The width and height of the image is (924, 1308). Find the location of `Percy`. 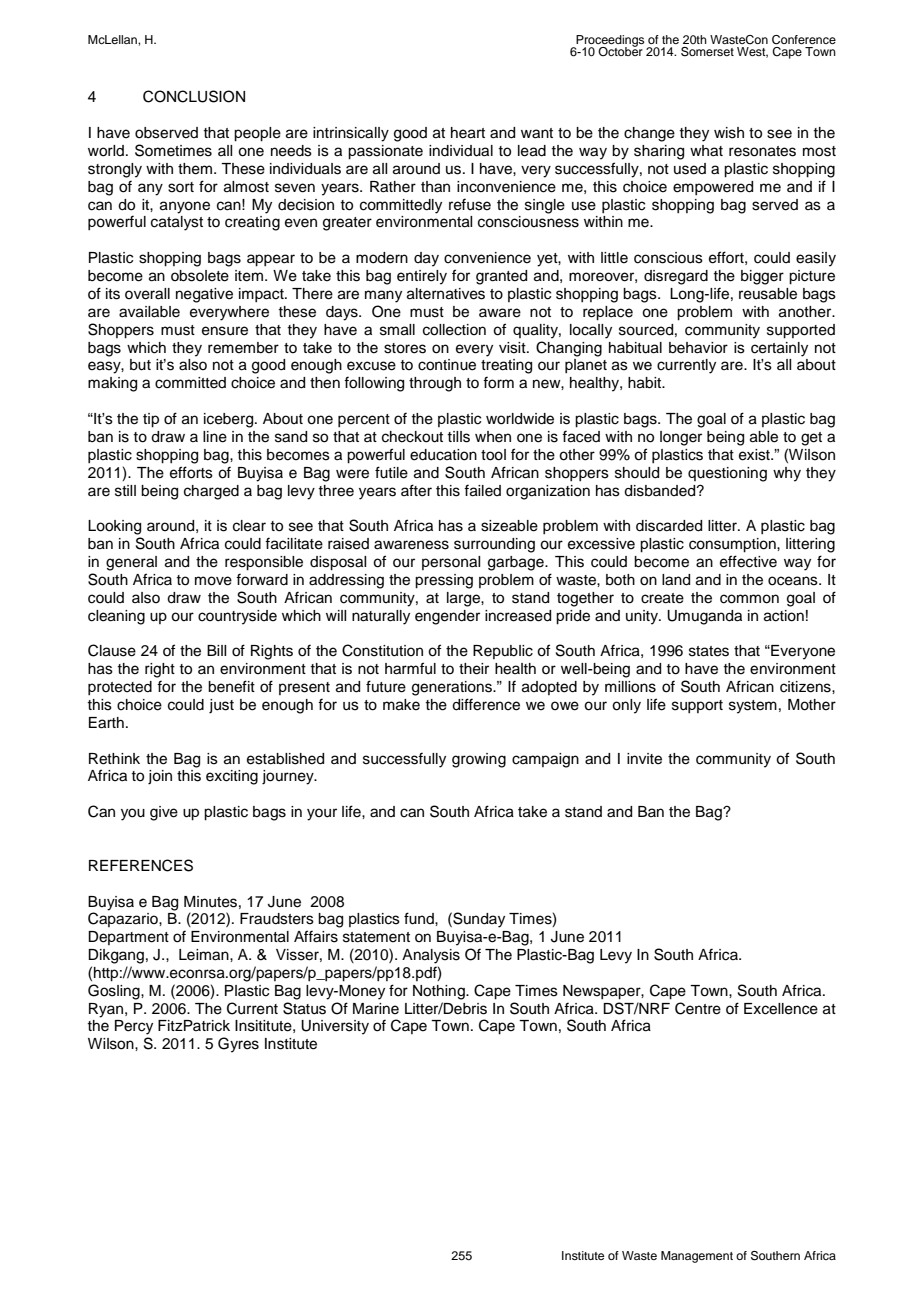

Percy is located at coordinates (134, 1027).
